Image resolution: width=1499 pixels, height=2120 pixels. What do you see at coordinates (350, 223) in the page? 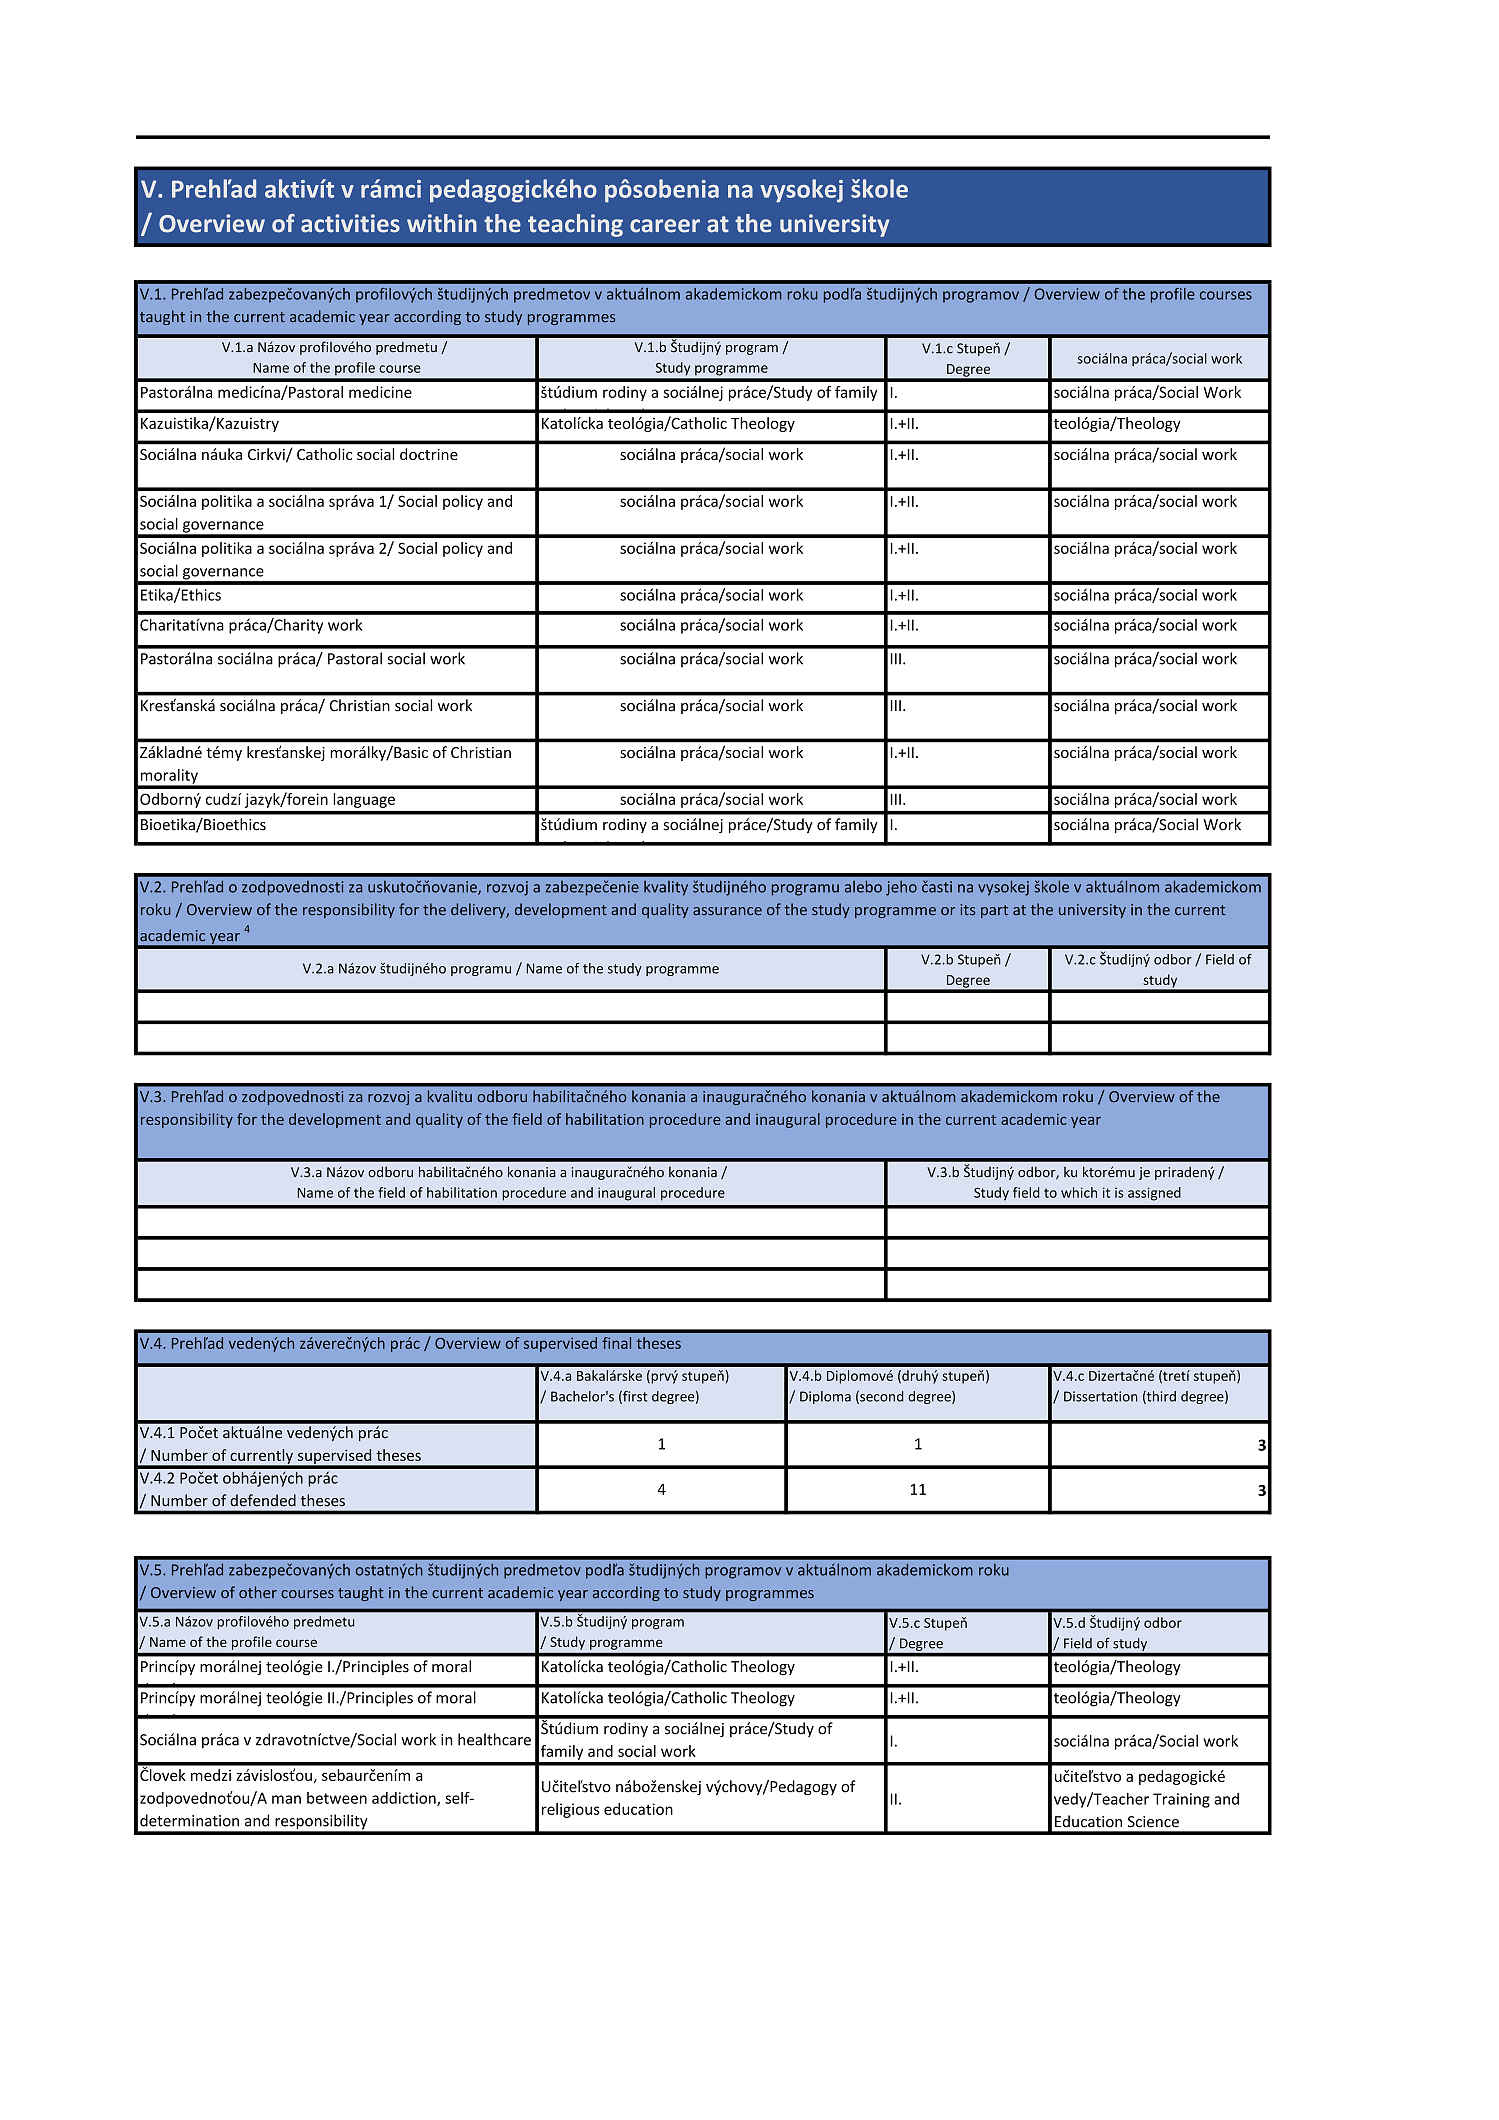
I see `activities` at bounding box center [350, 223].
